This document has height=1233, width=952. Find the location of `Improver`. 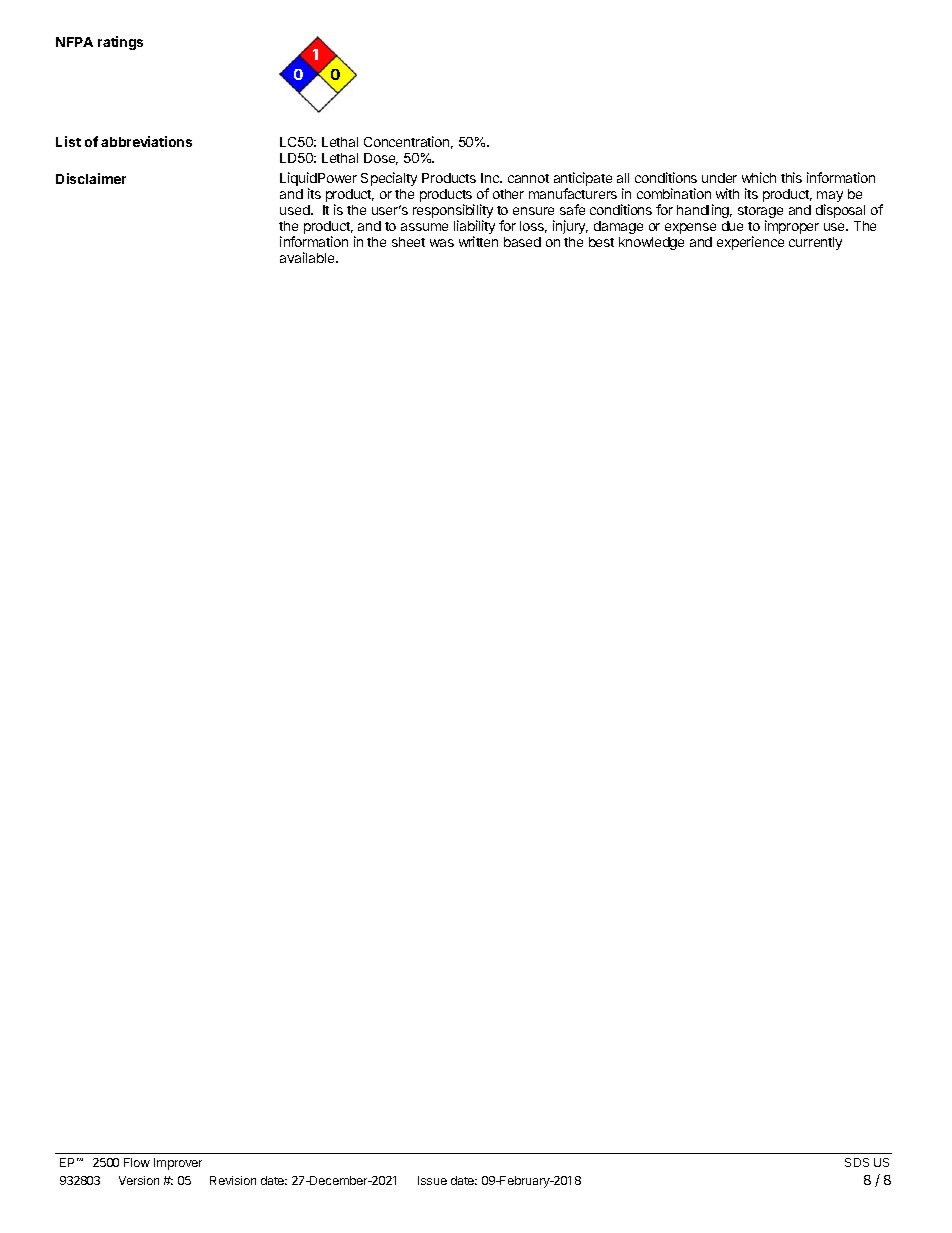

Improver is located at coordinates (178, 1164).
